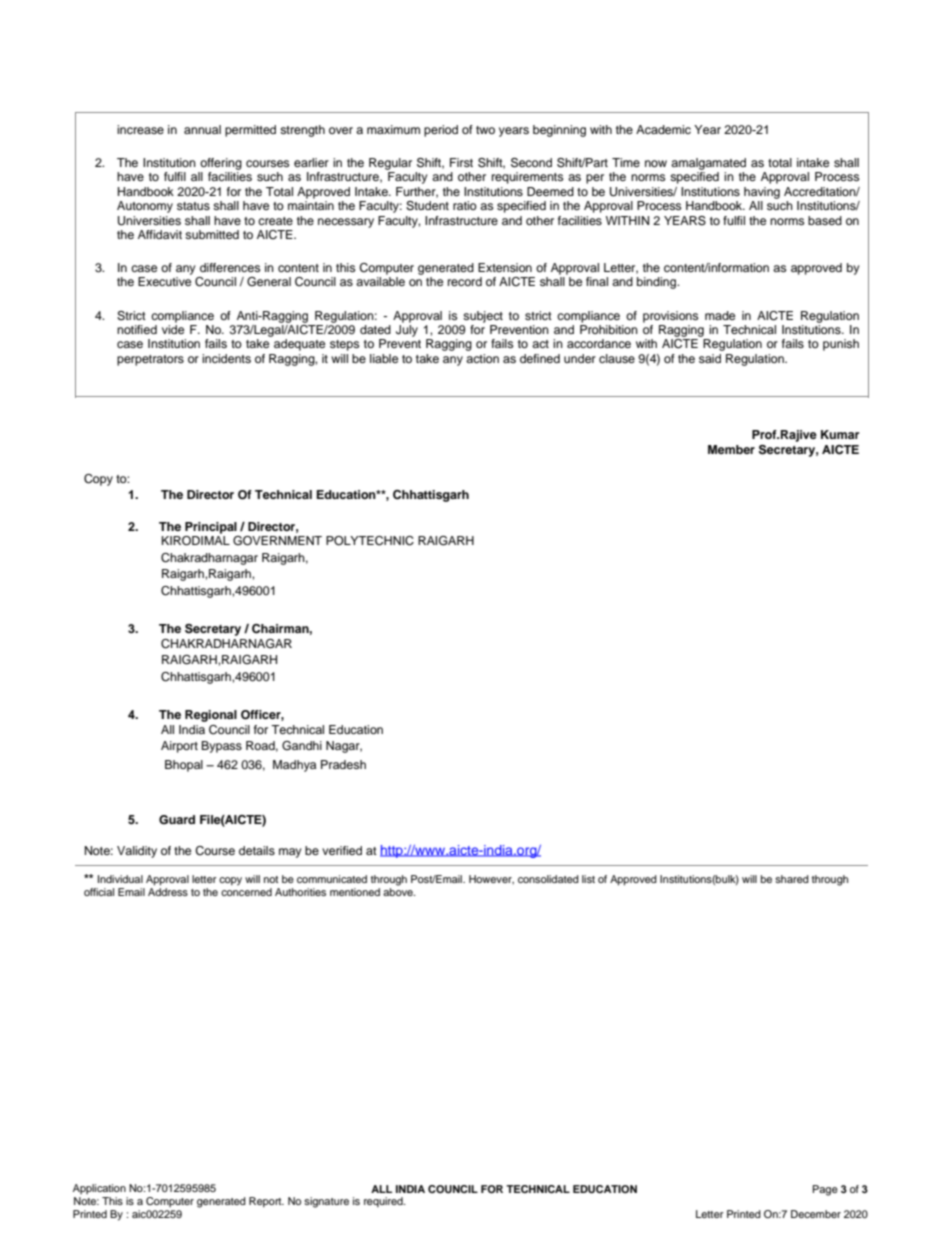  I want to click on amalgamated, so click(708, 164).
